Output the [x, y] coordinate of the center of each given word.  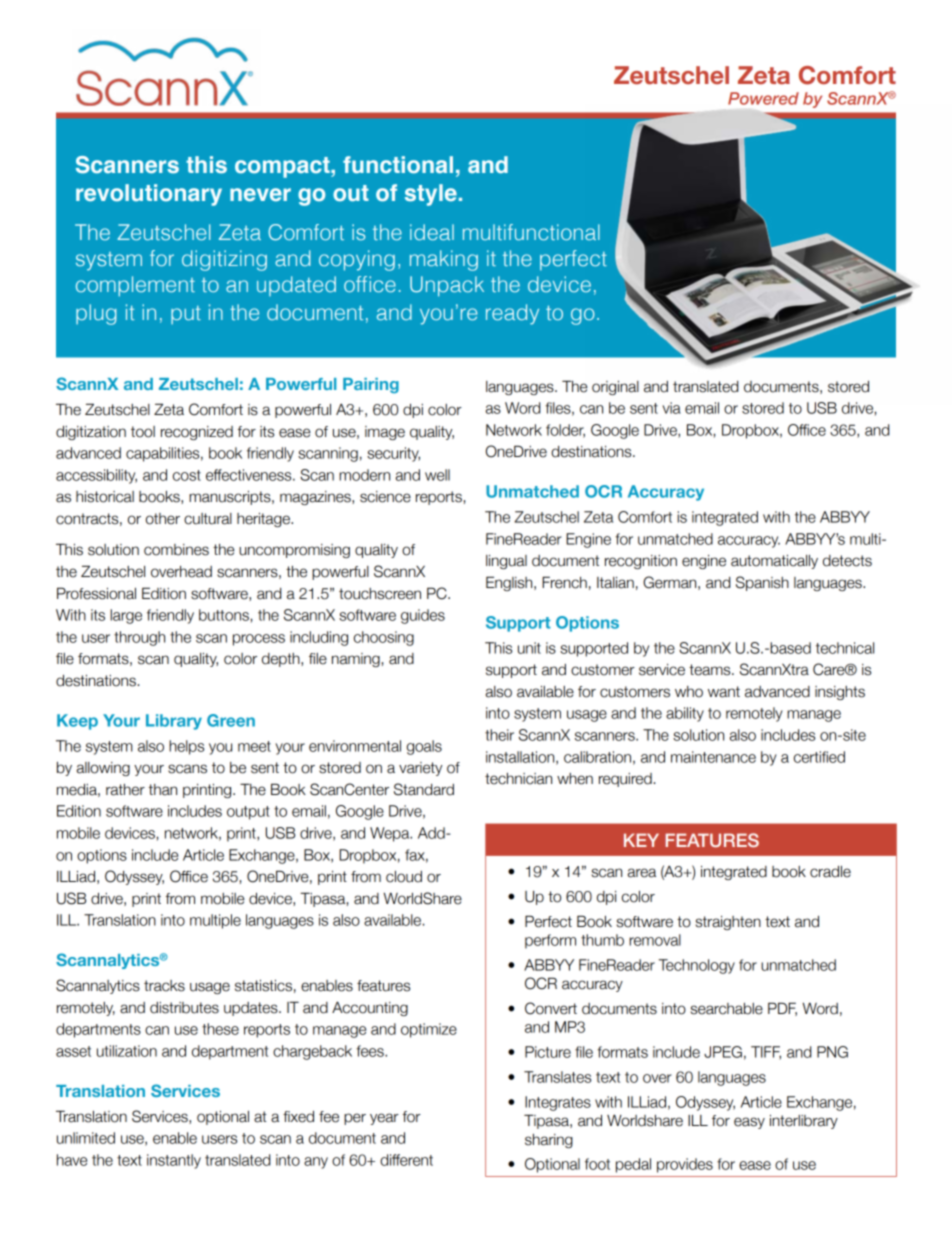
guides [423, 616]
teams [711, 670]
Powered [763, 98]
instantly [174, 1161]
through [139, 638]
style [431, 195]
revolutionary [149, 195]
